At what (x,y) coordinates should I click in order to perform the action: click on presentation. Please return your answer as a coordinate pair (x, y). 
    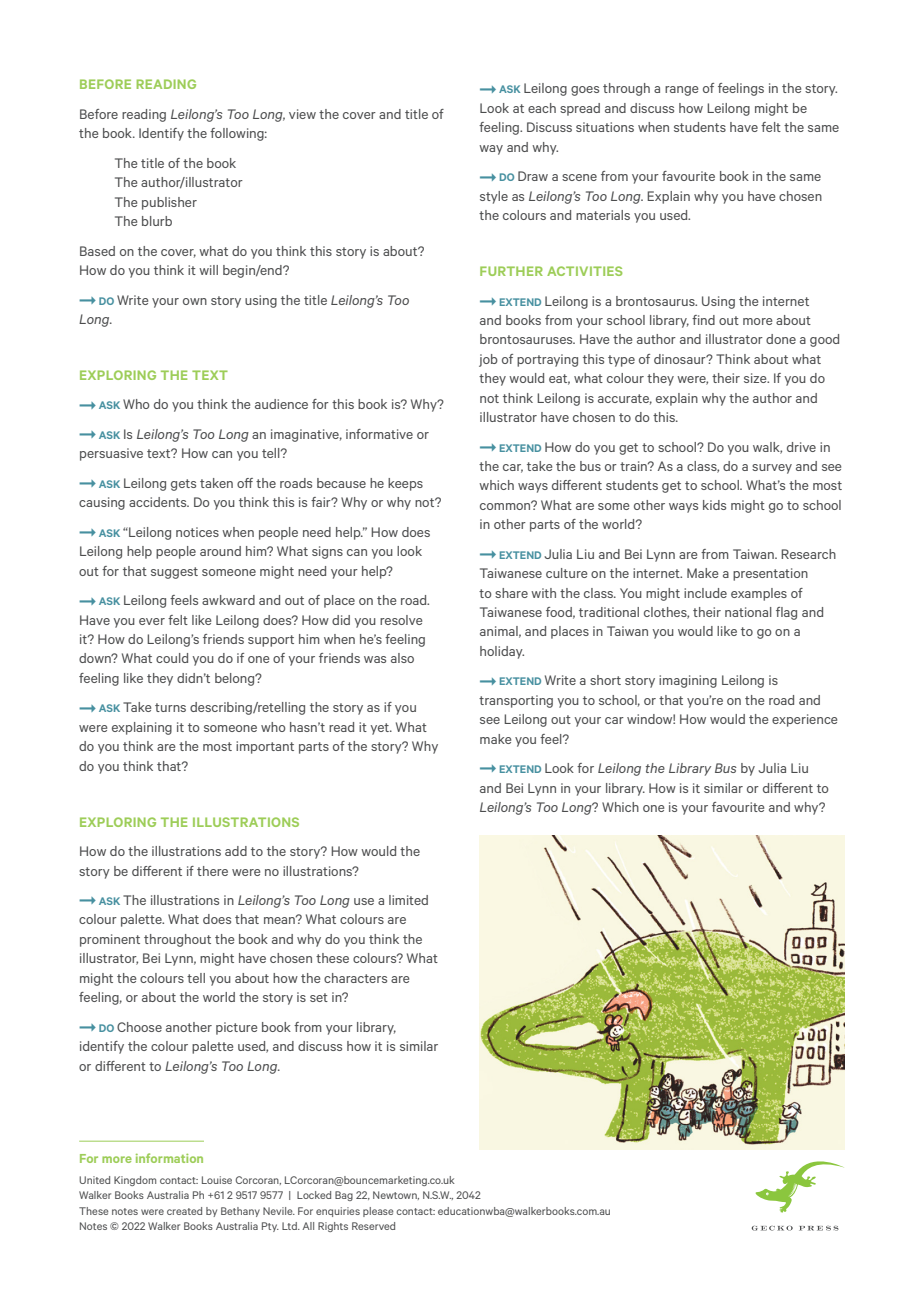
    Looking at the image, I should click on (770, 574).
